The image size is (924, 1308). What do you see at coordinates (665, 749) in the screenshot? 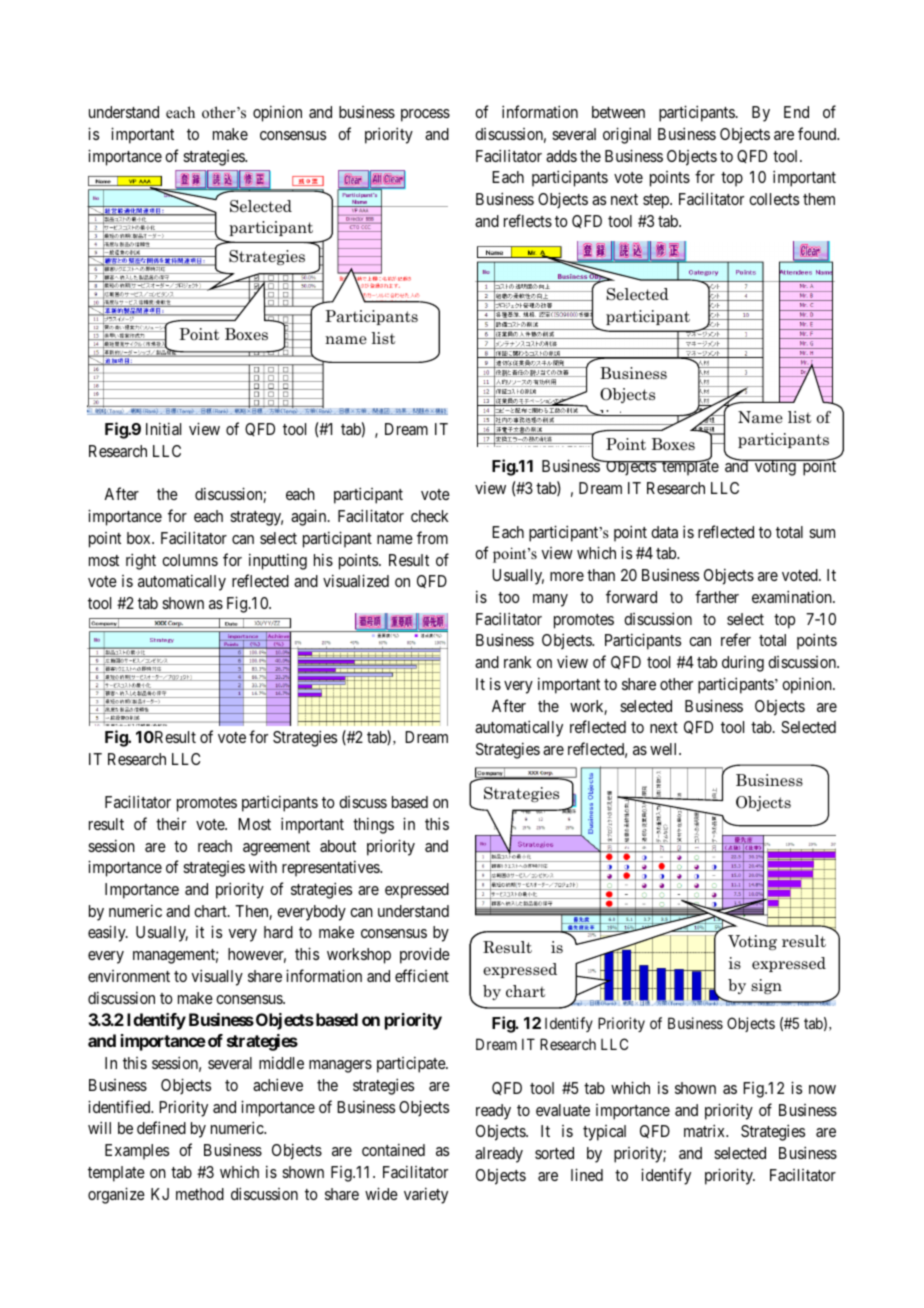
I see `well` at bounding box center [665, 749].
